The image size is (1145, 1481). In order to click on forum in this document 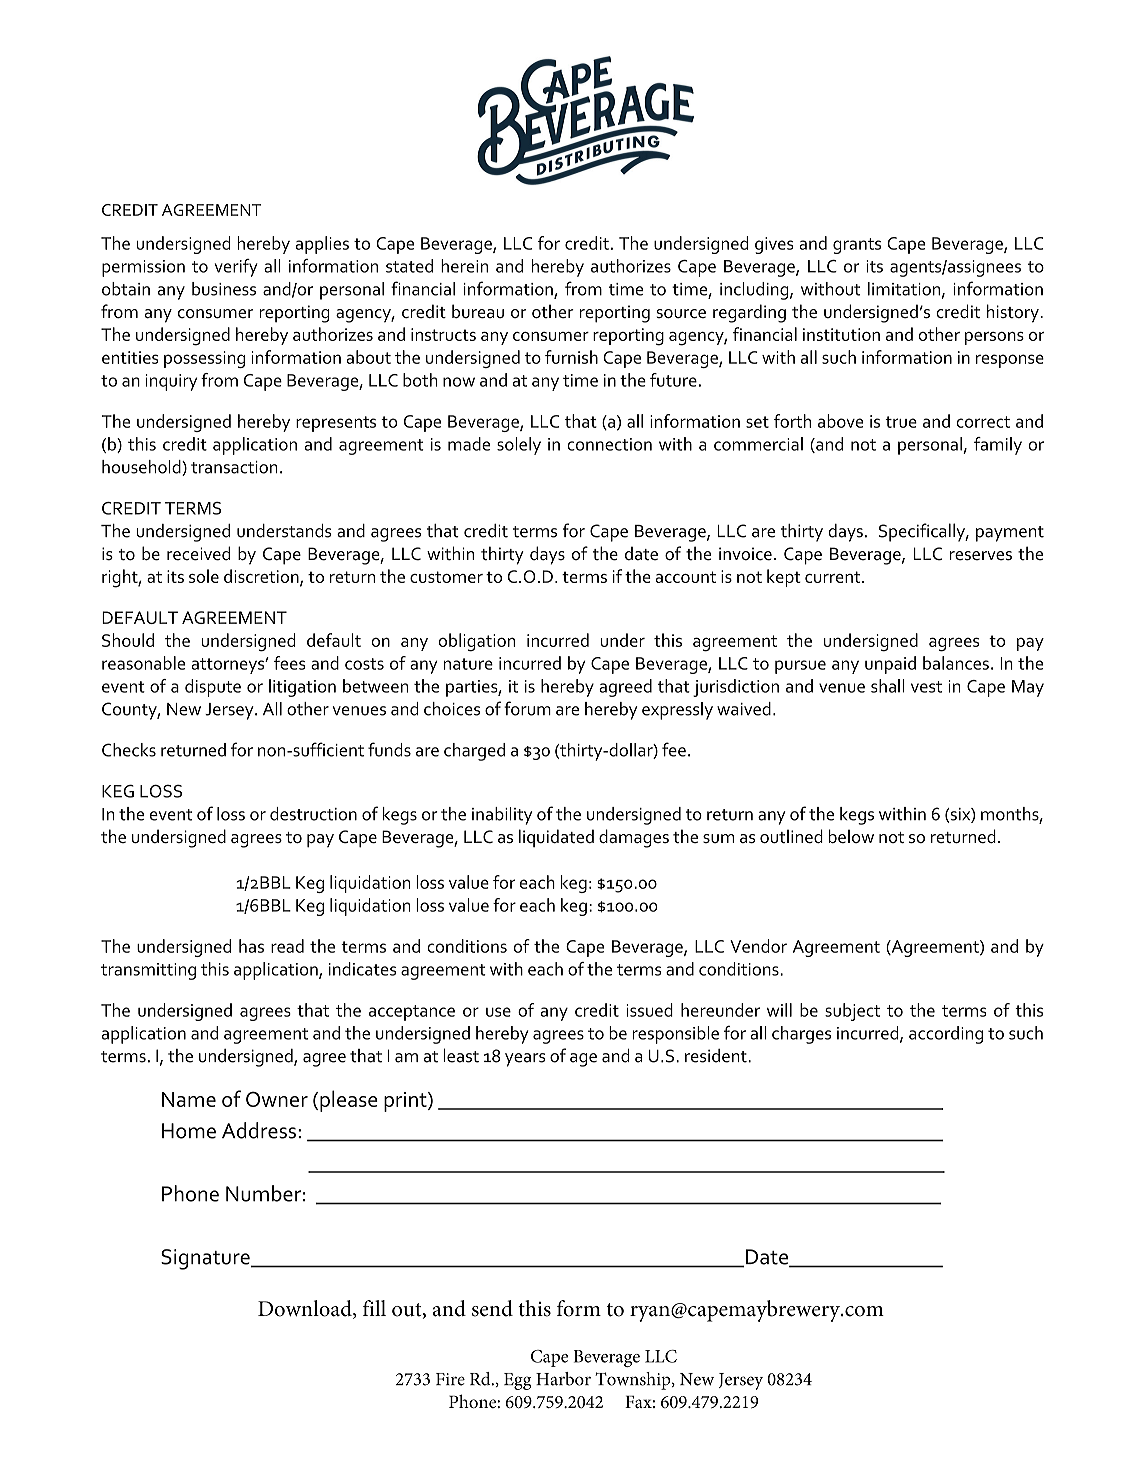, I will do `click(527, 708)`.
